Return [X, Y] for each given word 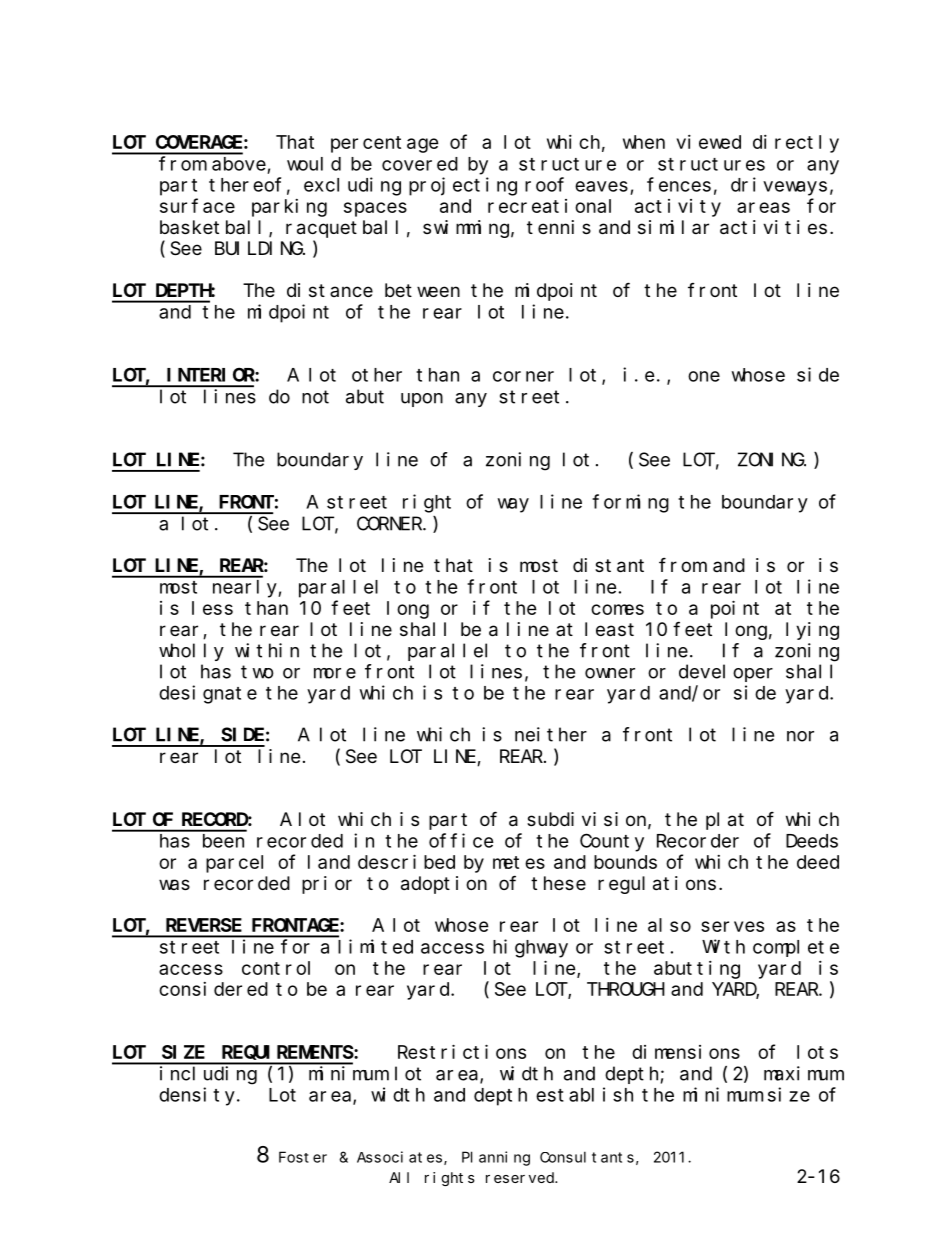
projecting [463, 186]
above [239, 164]
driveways [779, 186]
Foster [303, 1157]
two [257, 672]
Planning [496, 1158]
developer [726, 673]
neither [551, 734]
